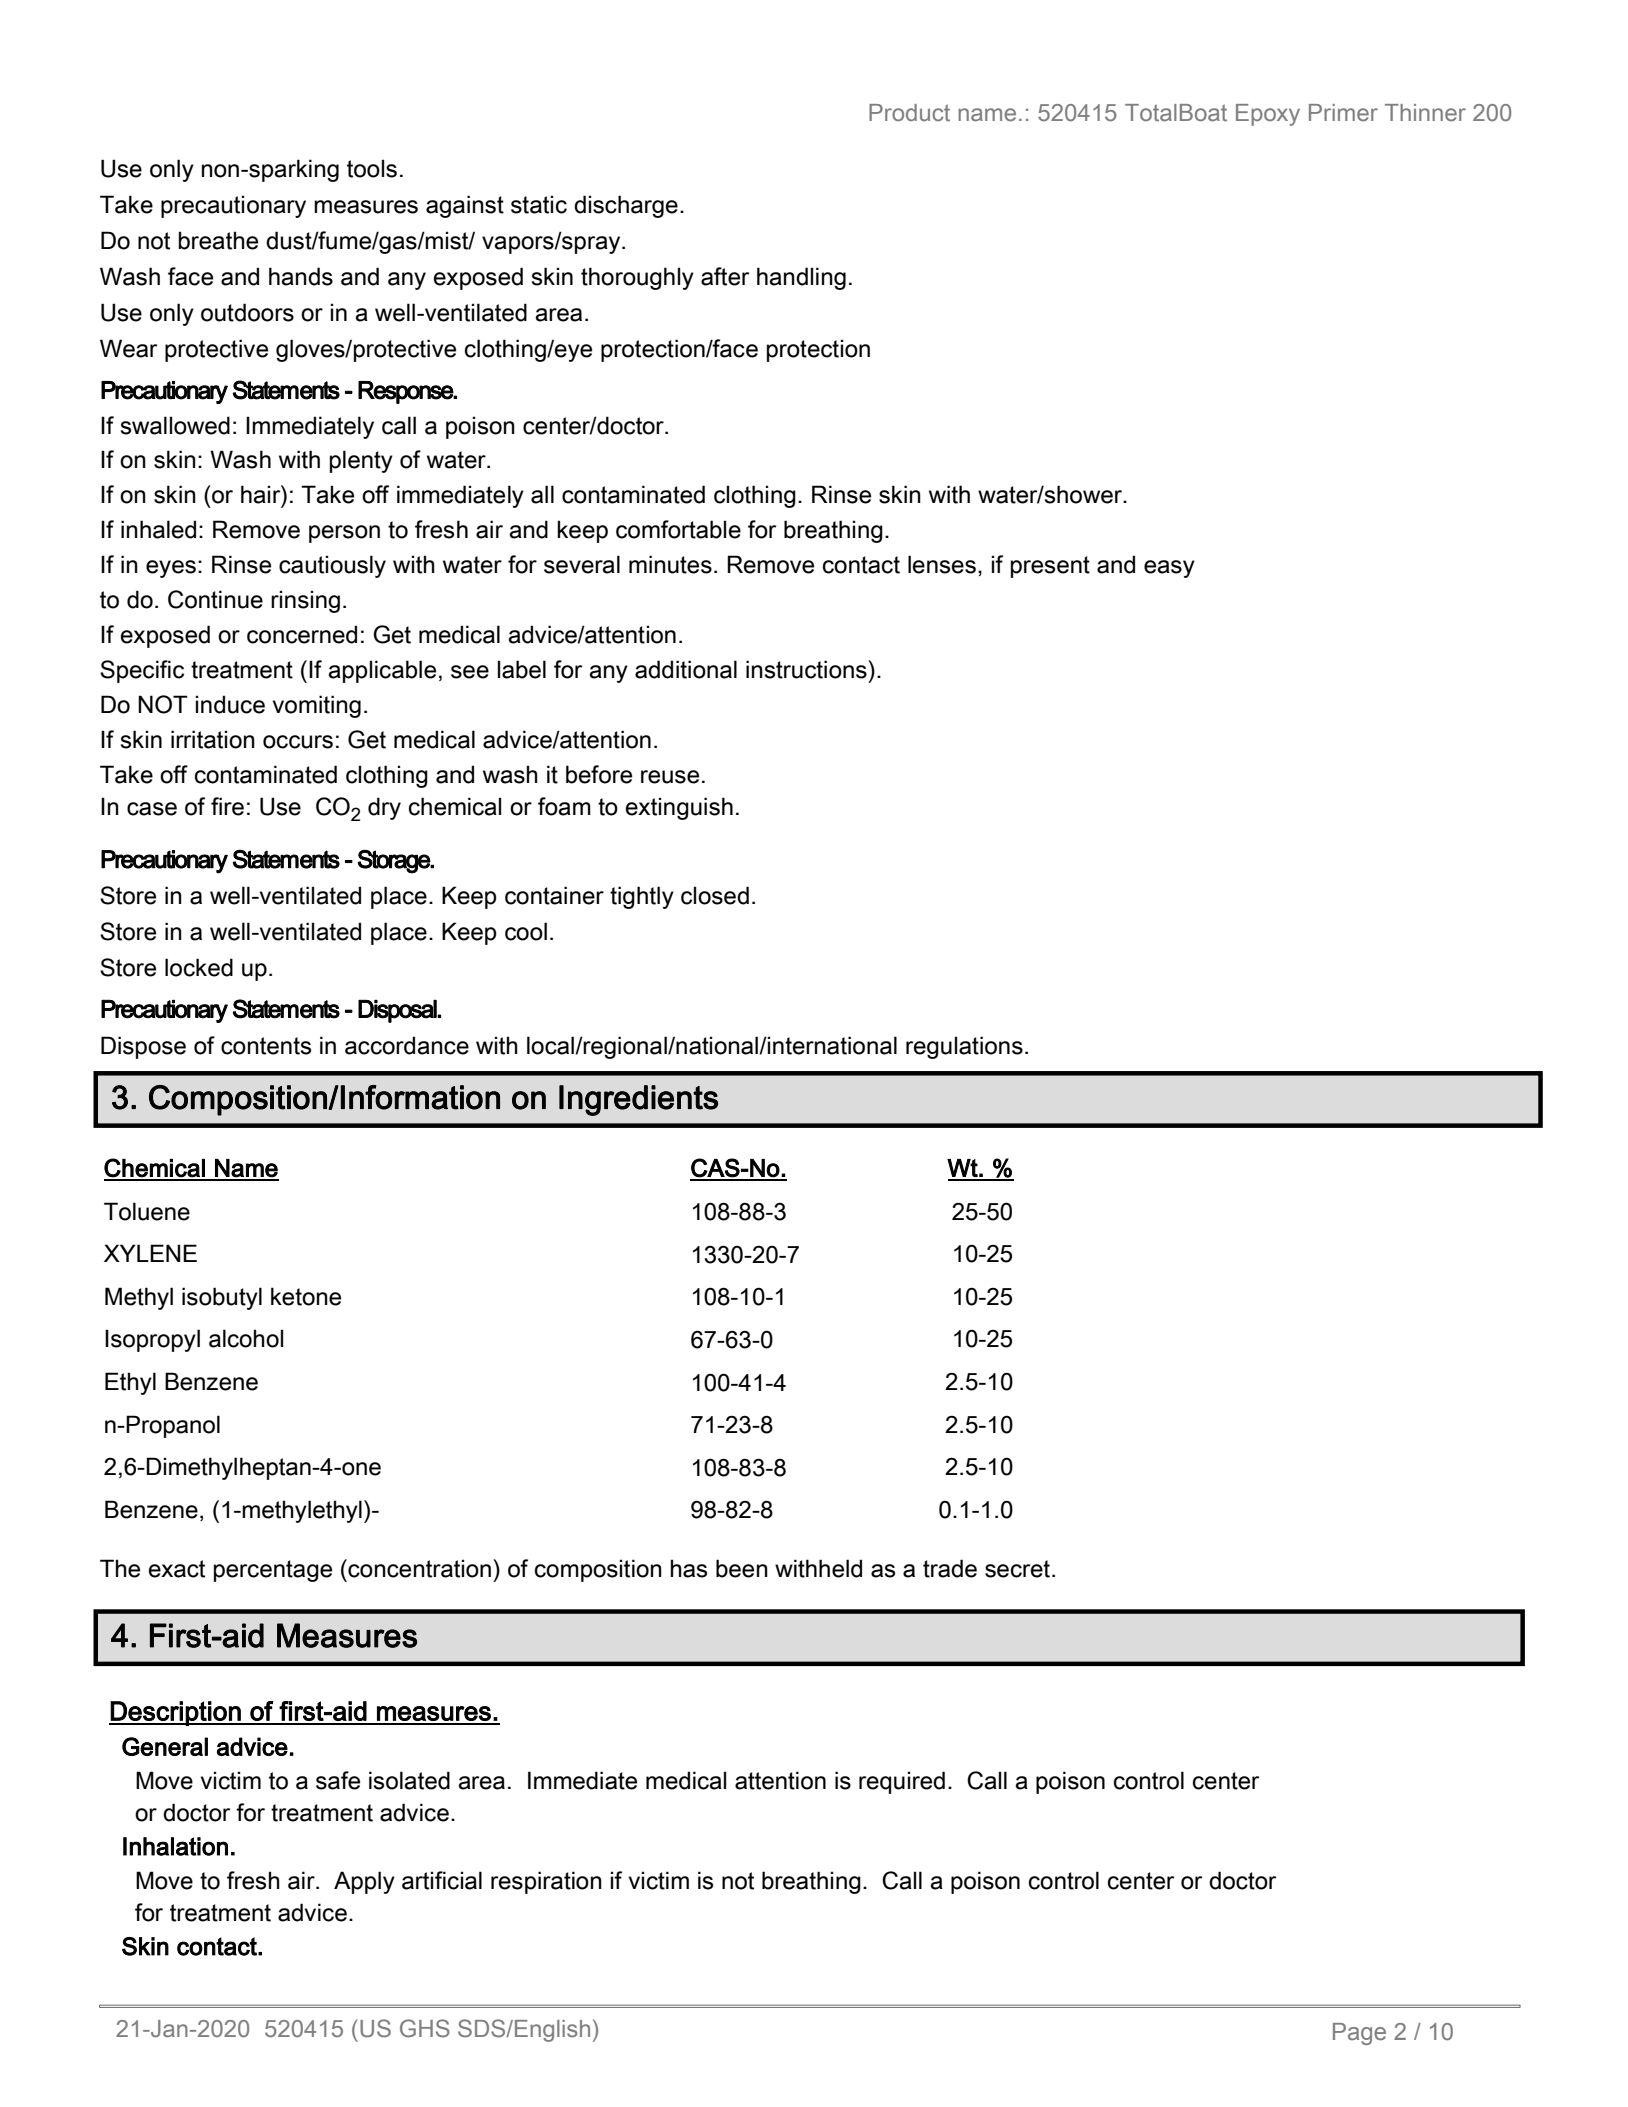 The image size is (1628, 2107). I want to click on handling, so click(801, 278).
